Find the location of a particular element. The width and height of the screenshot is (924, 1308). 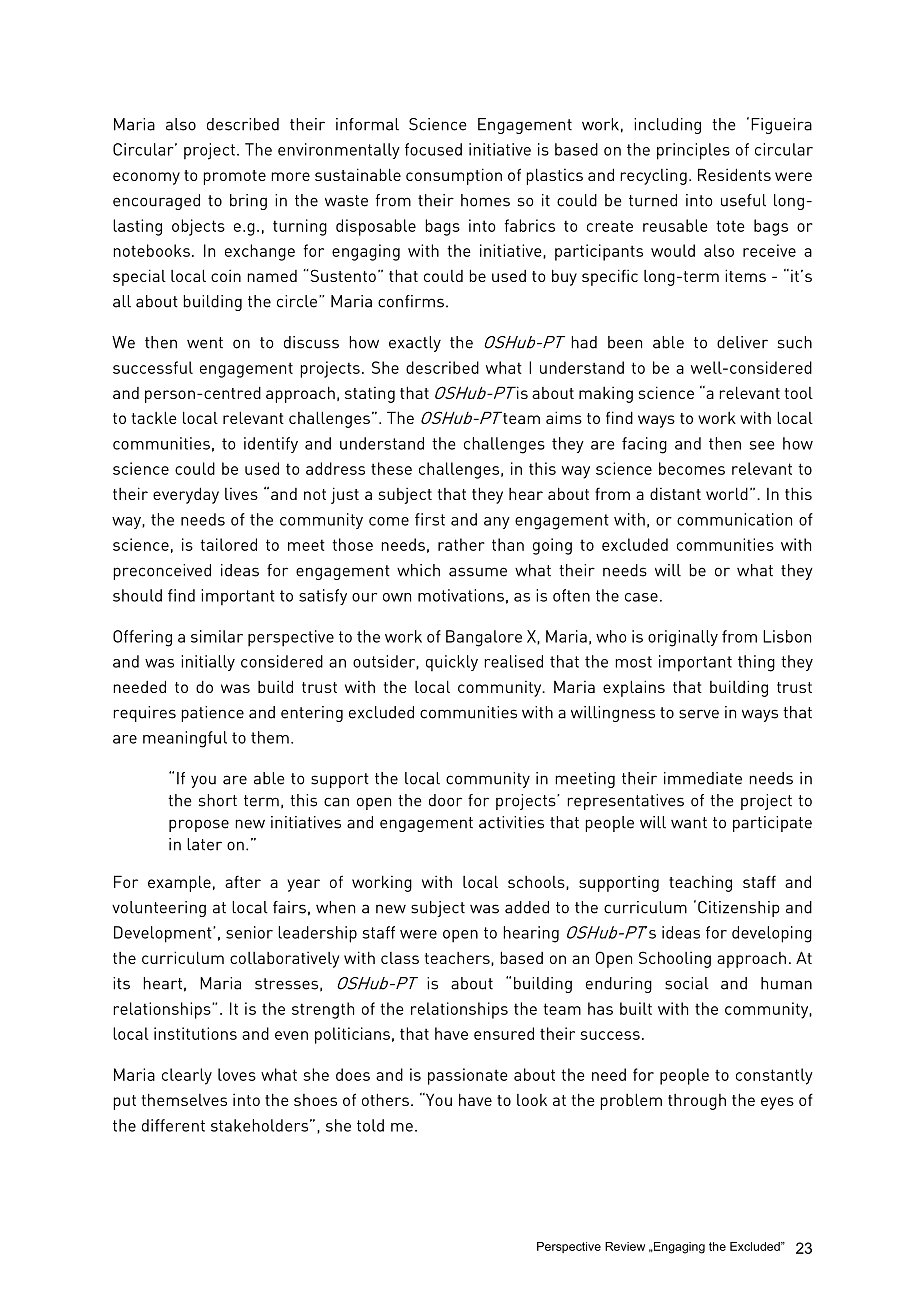

consumption is located at coordinates (454, 176).
